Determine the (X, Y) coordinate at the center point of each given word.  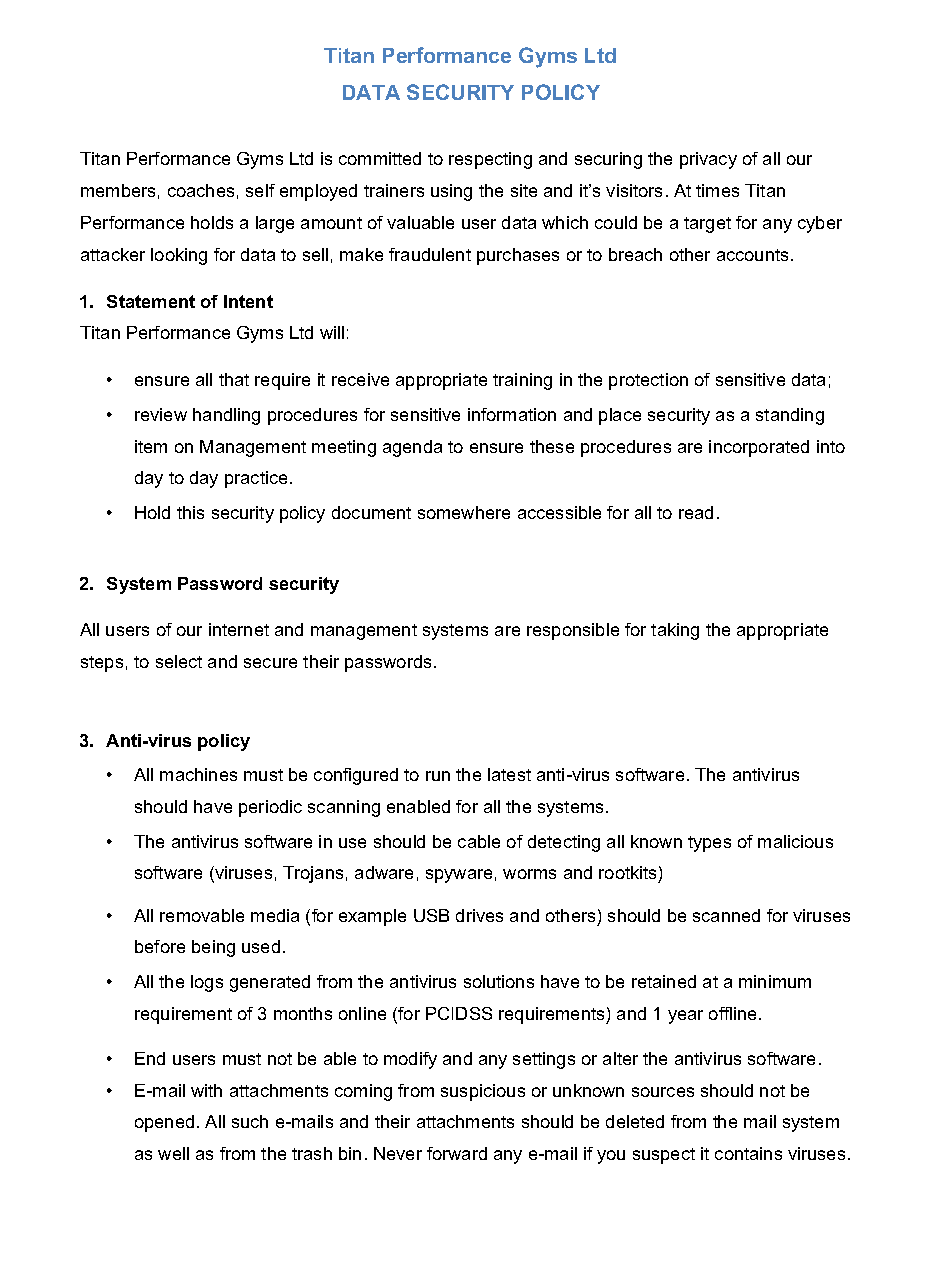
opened (164, 1123)
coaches (201, 190)
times (717, 190)
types (709, 844)
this (190, 512)
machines (198, 774)
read (696, 512)
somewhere (464, 512)
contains (748, 1153)
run (438, 776)
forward (457, 1153)
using (451, 192)
